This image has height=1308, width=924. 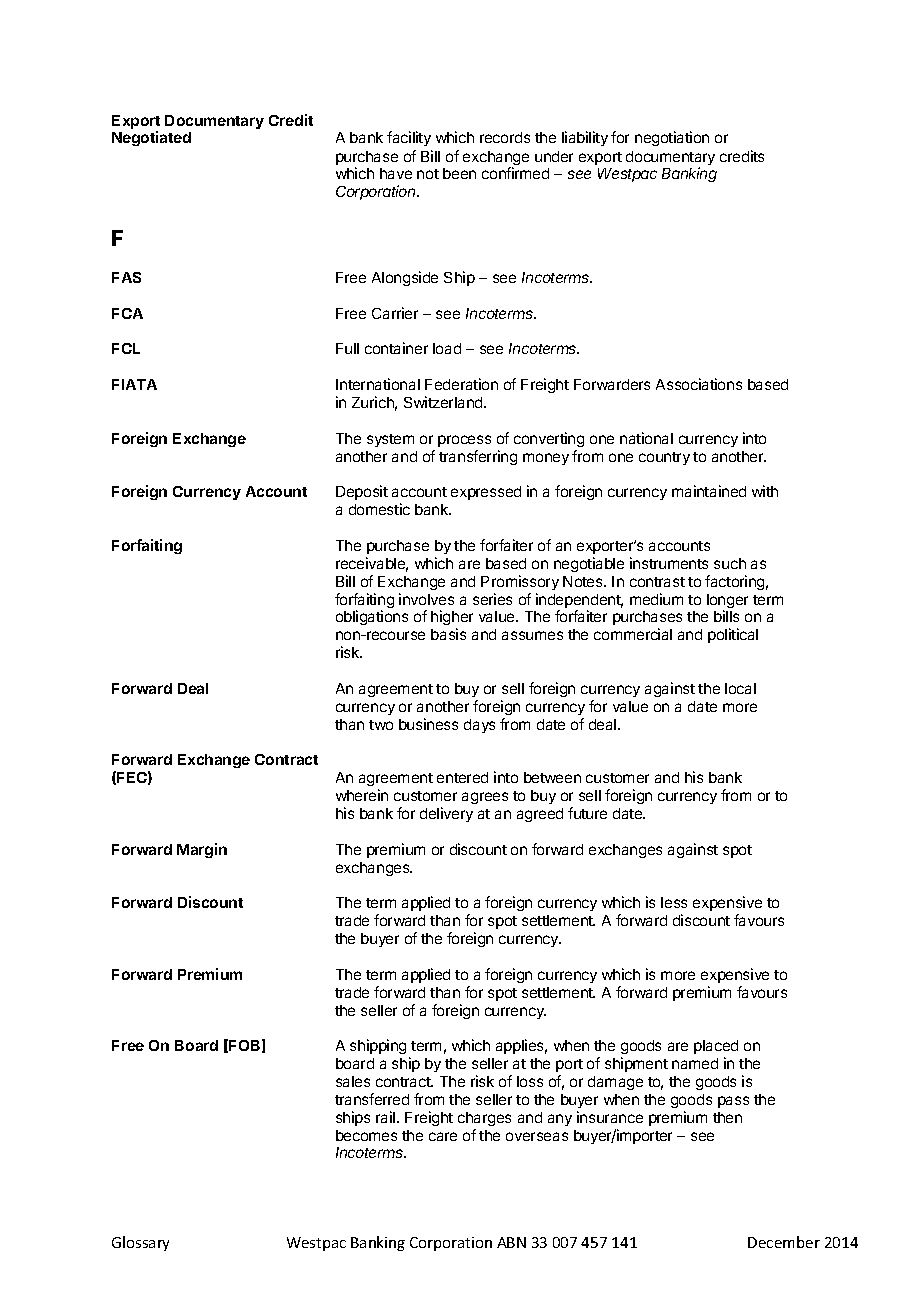 What do you see at coordinates (464, 441) in the image?
I see `process` at bounding box center [464, 441].
